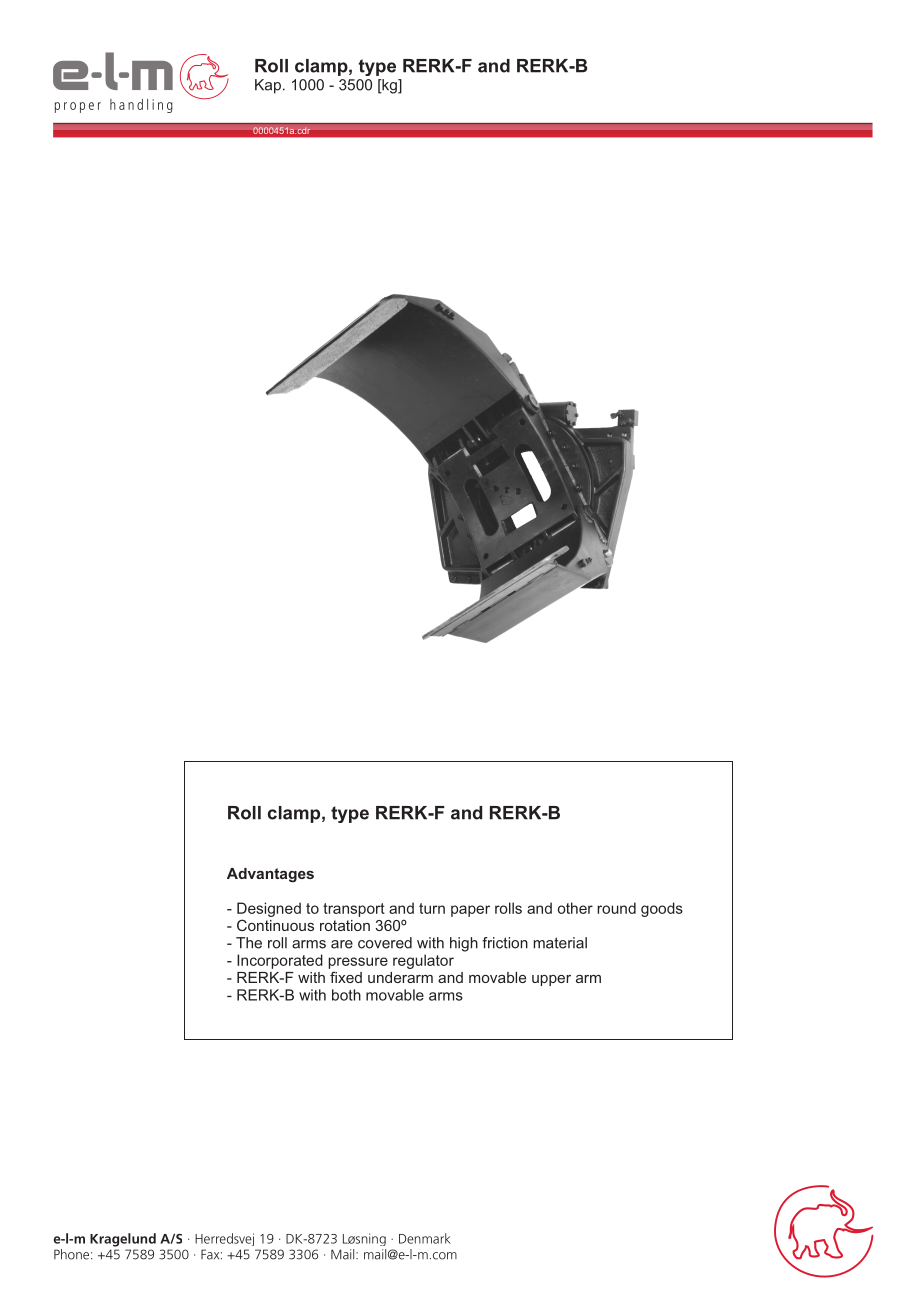 This document has width=924, height=1308. Describe the element at coordinates (400, 977) in the document. I see `underarm` at that location.
